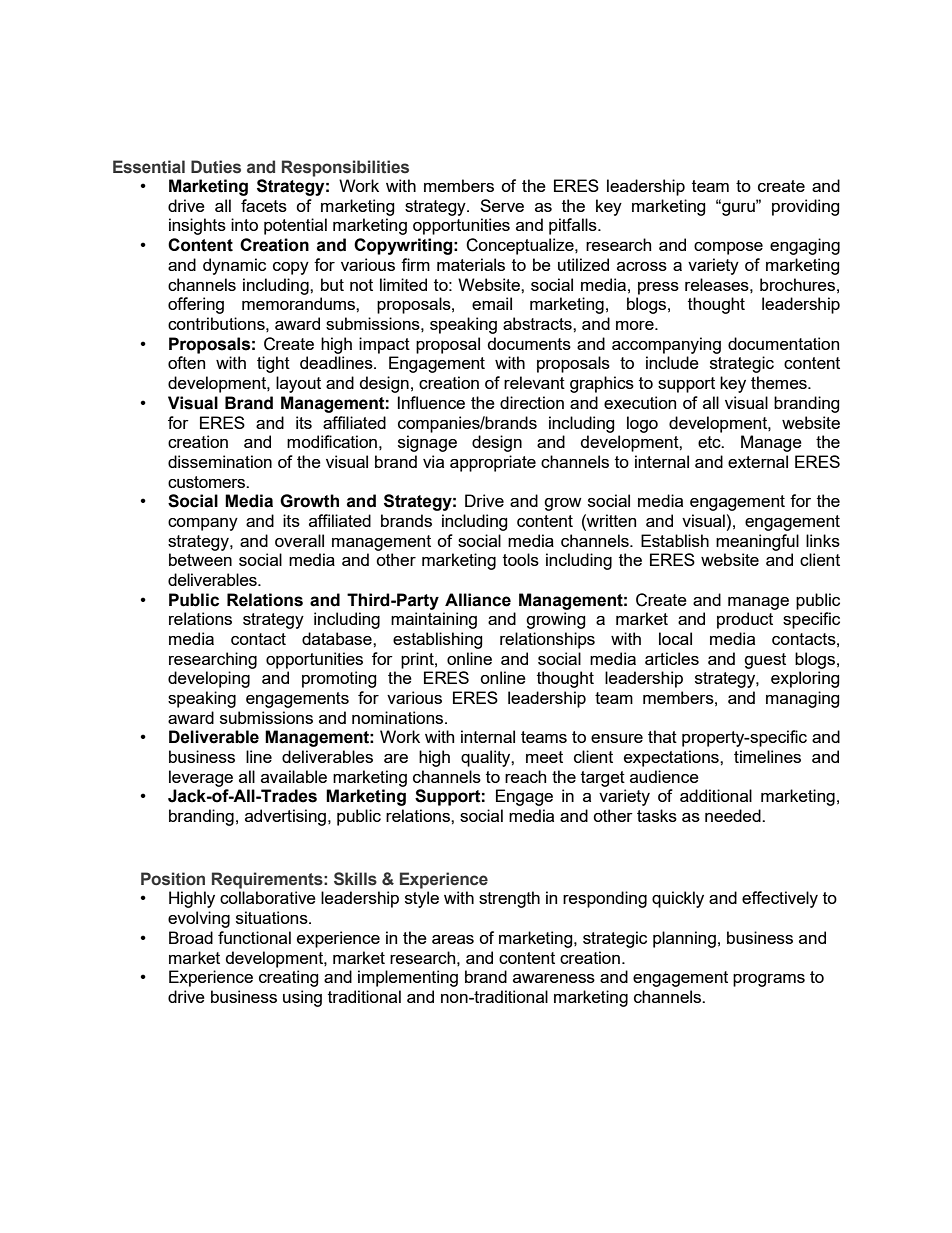 This screenshot has height=1233, width=952. Describe the element at coordinates (769, 980) in the screenshot. I see `programs` at that location.
